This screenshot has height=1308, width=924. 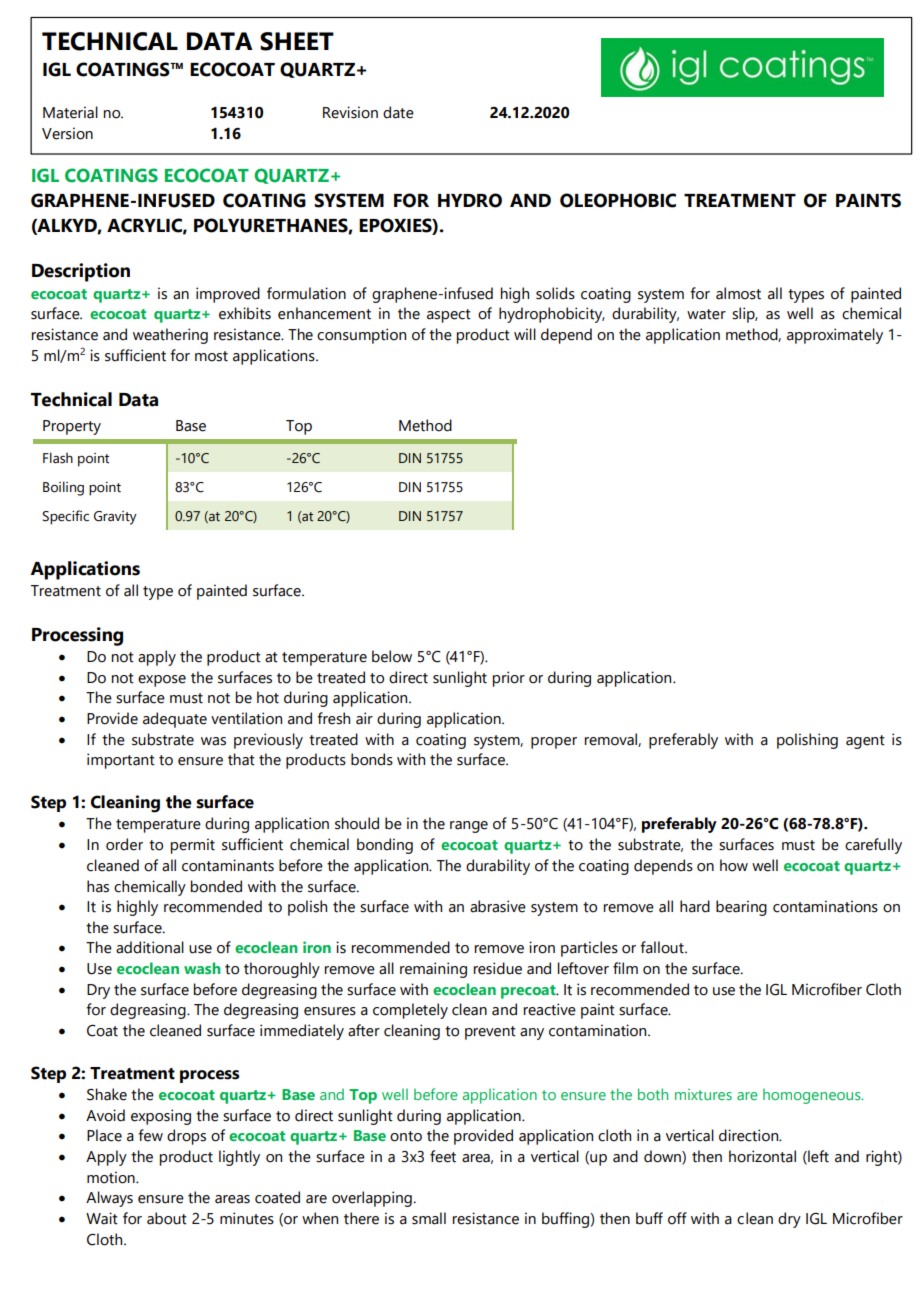 What do you see at coordinates (175, 720) in the screenshot?
I see `adequate` at bounding box center [175, 720].
